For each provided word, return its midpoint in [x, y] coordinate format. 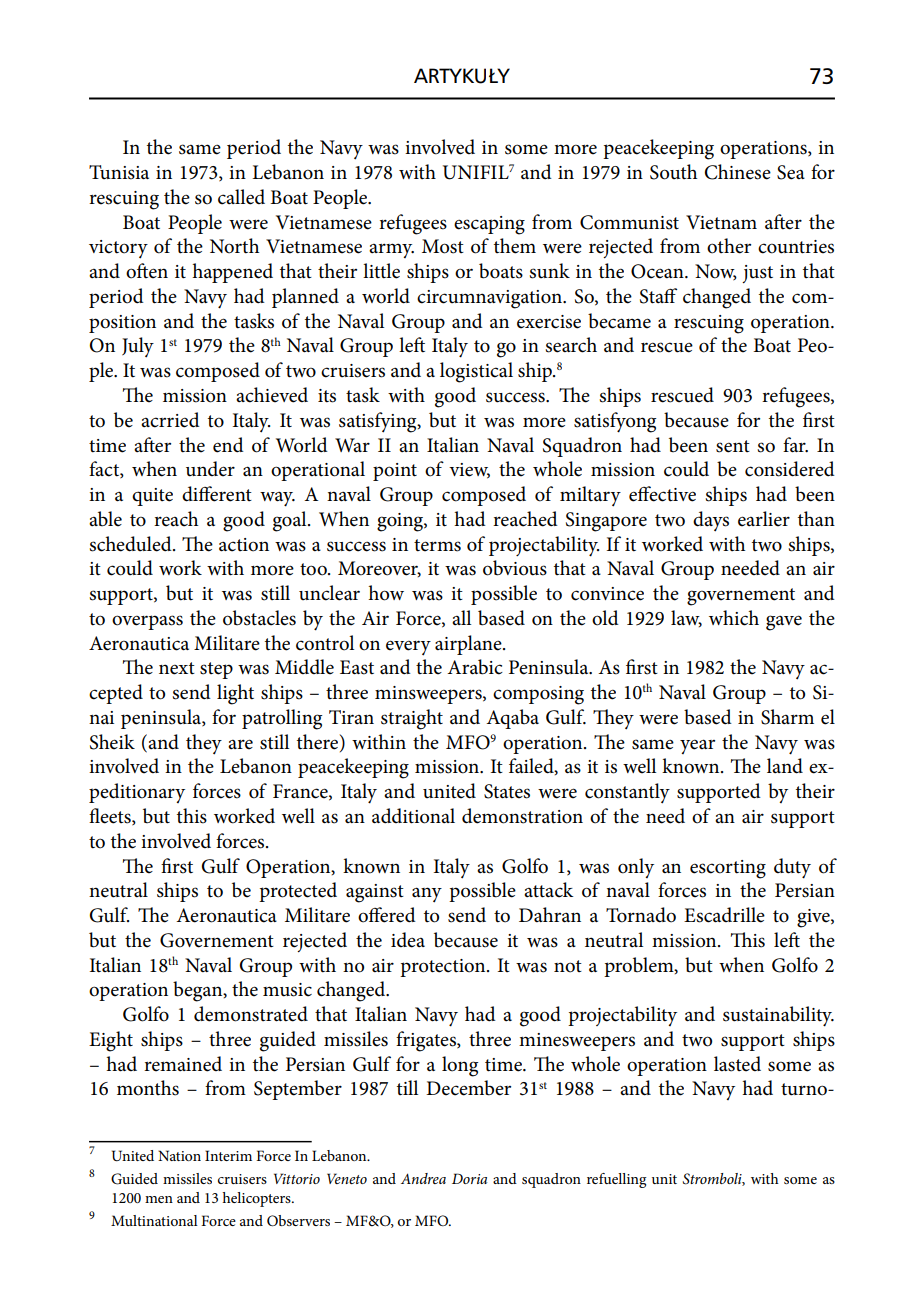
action [244, 545]
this [192, 816]
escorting [728, 869]
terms [437, 545]
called [241, 197]
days [711, 521]
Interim [228, 1155]
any [427, 895]
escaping [489, 225]
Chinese [738, 172]
